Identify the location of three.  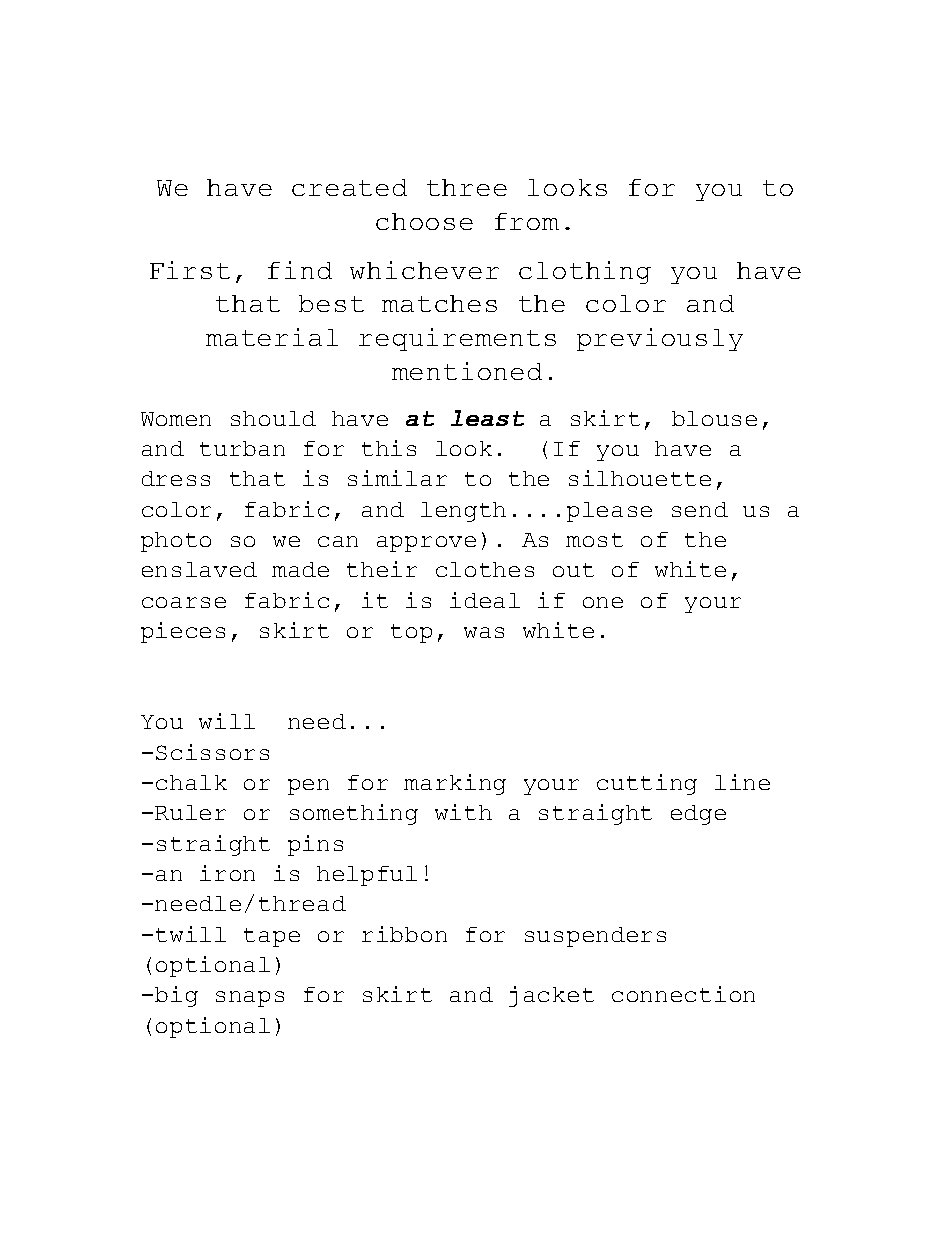
(467, 187).
